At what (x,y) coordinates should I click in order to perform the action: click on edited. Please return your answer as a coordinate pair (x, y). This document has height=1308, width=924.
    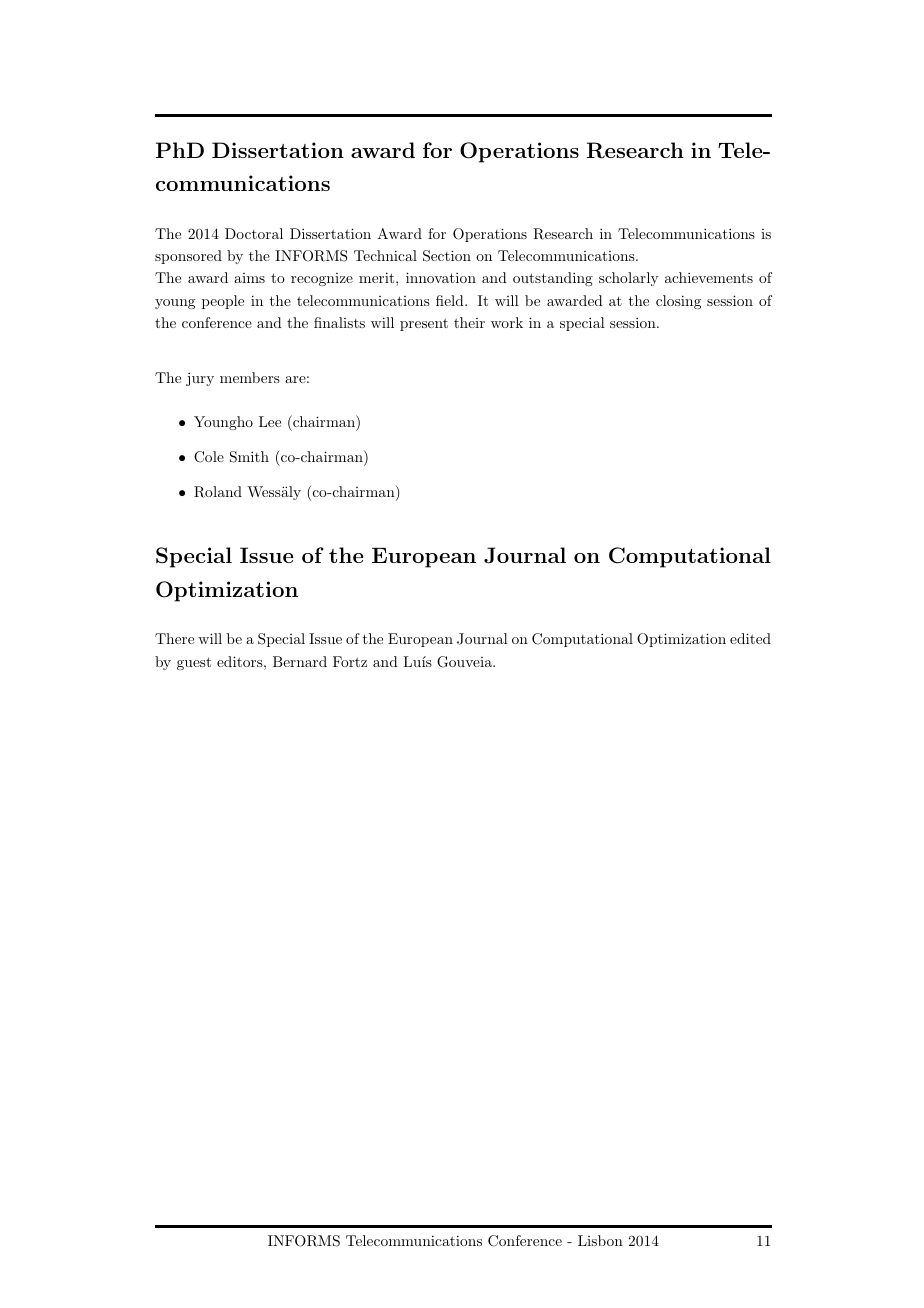
    Looking at the image, I should click on (750, 638).
